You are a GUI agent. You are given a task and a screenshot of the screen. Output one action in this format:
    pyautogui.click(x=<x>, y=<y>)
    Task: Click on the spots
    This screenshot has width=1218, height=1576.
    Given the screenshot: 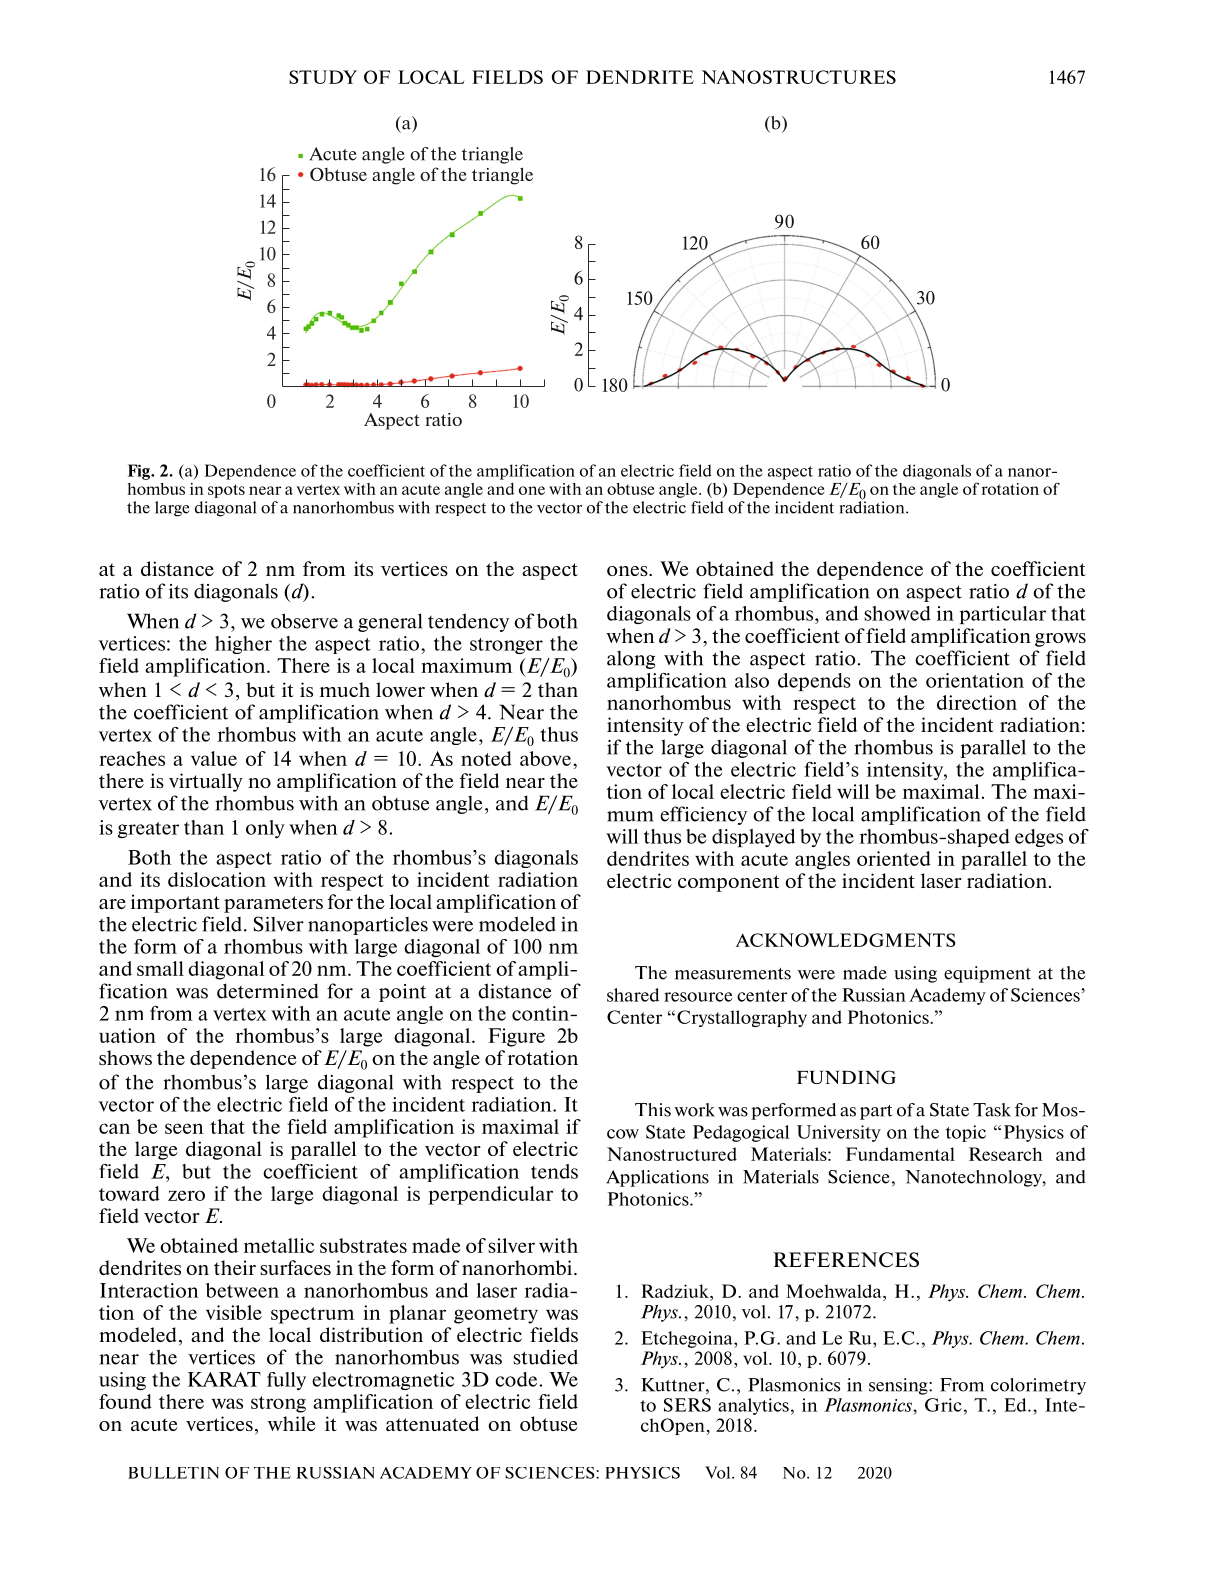 What is the action you would take?
    pyautogui.click(x=226, y=491)
